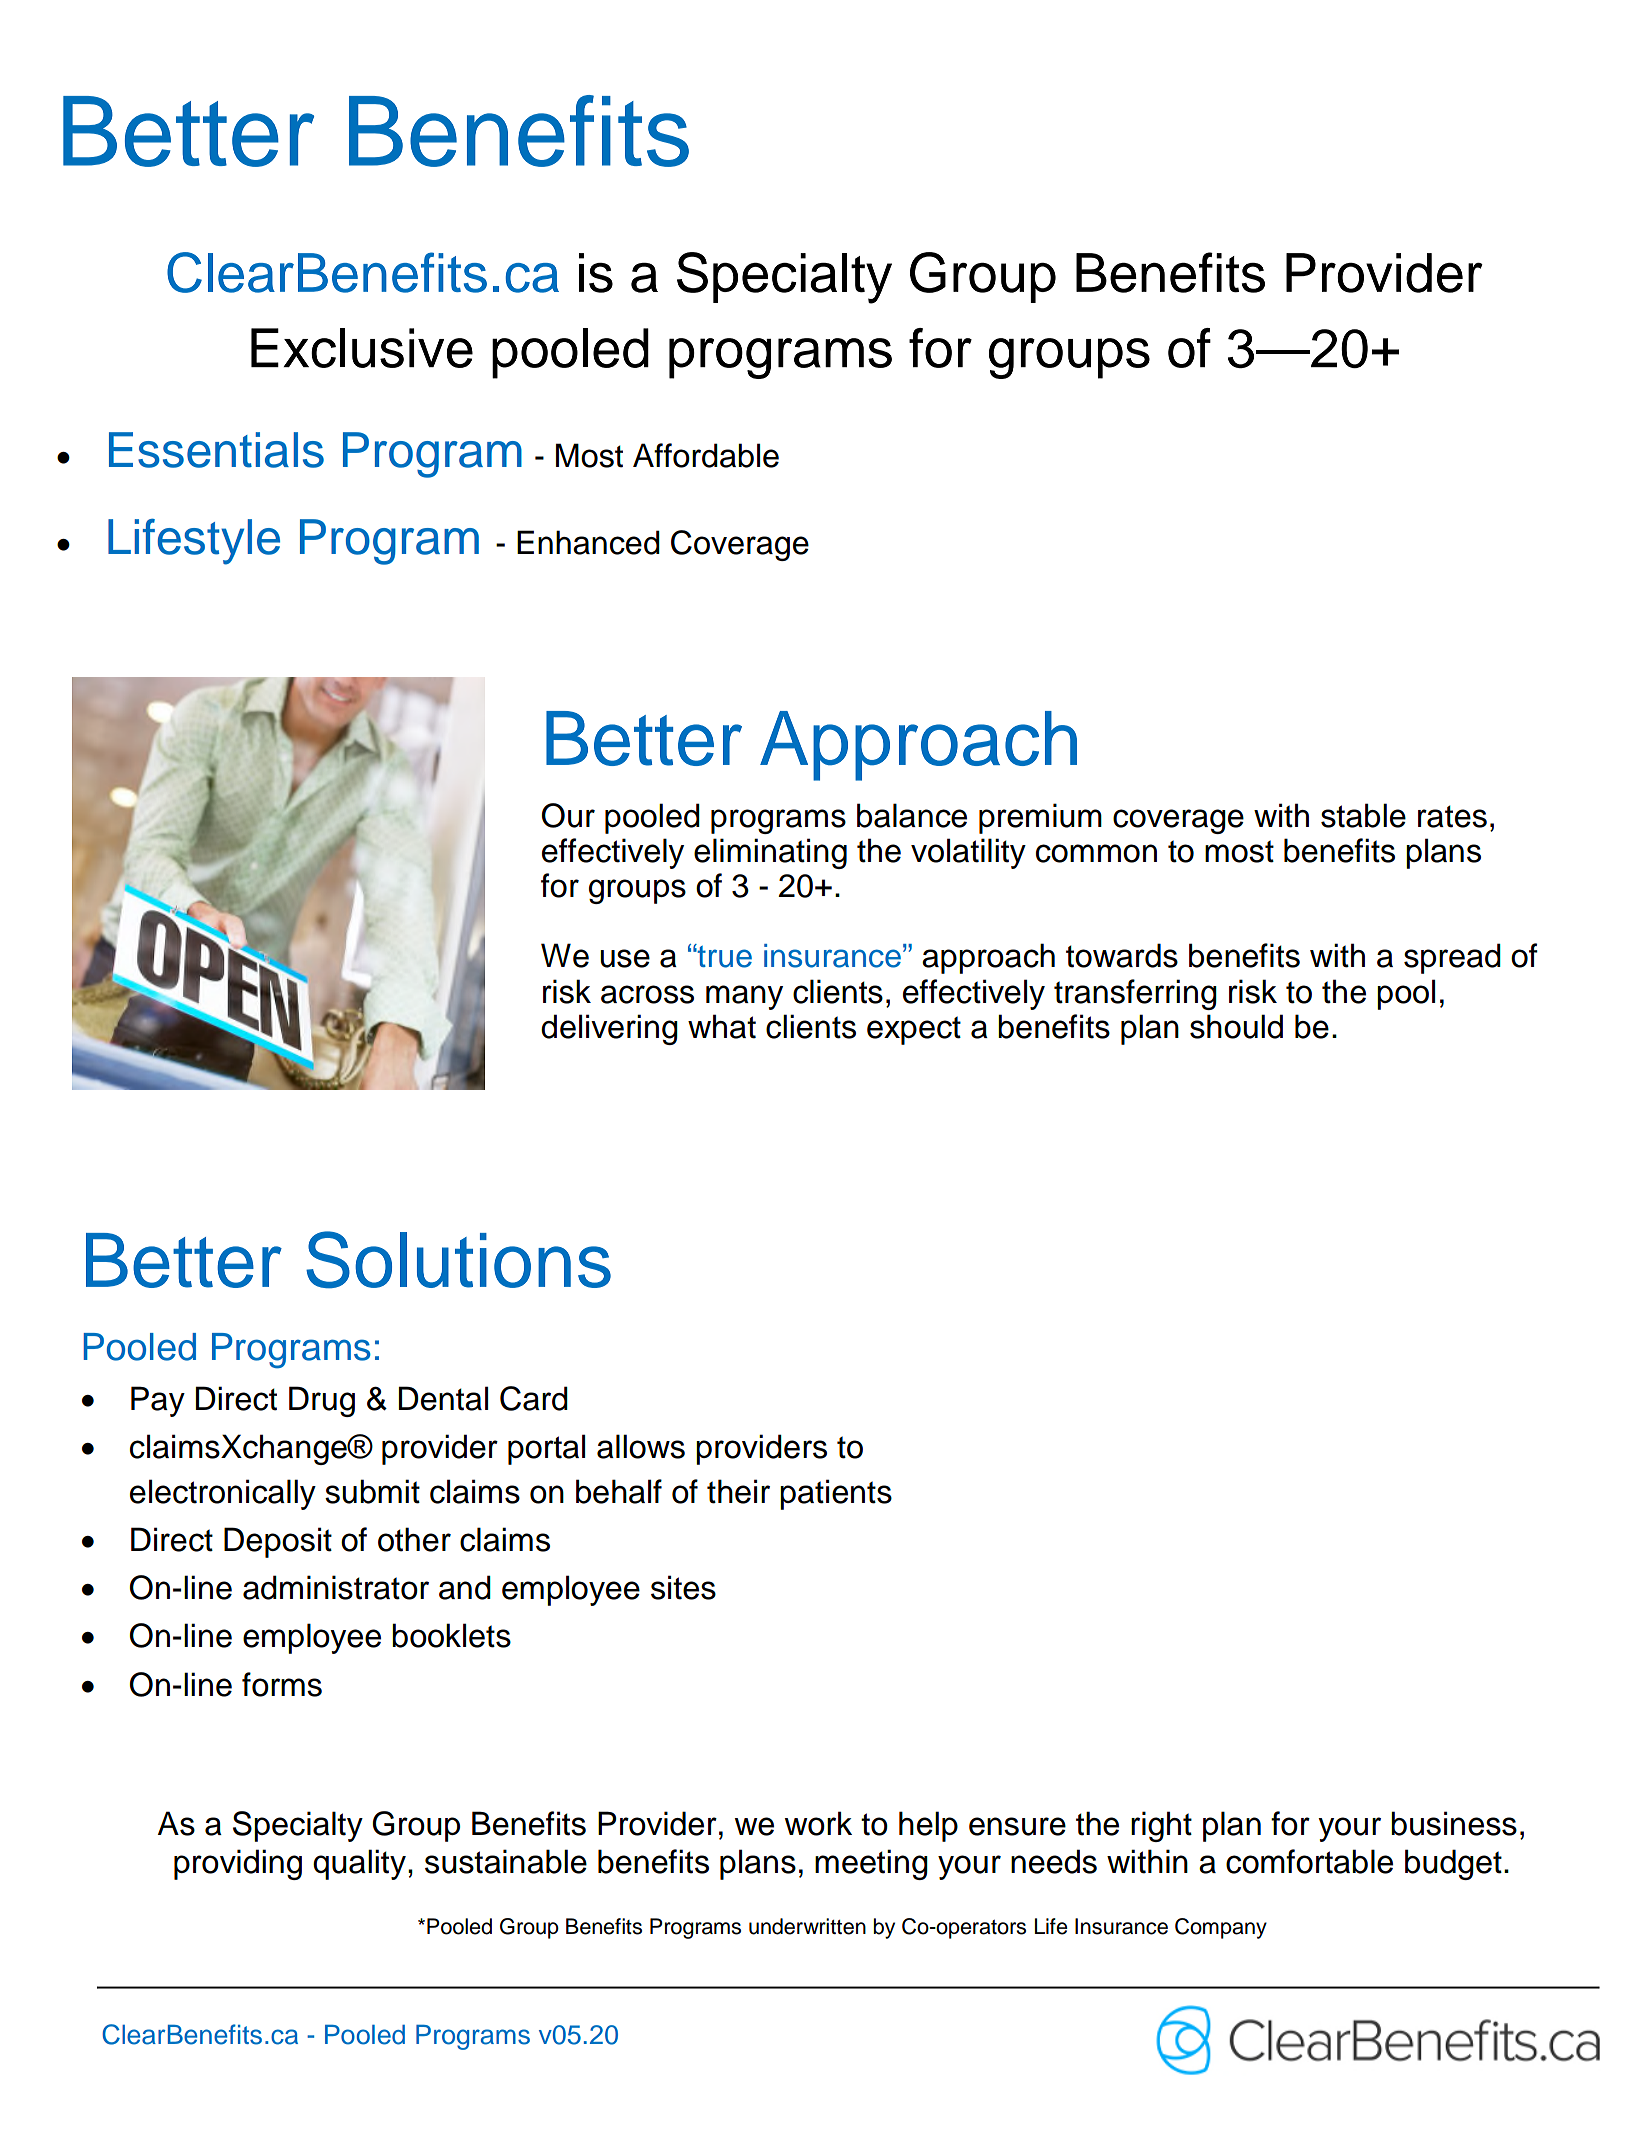  What do you see at coordinates (1363, 815) in the image?
I see `stable` at bounding box center [1363, 815].
